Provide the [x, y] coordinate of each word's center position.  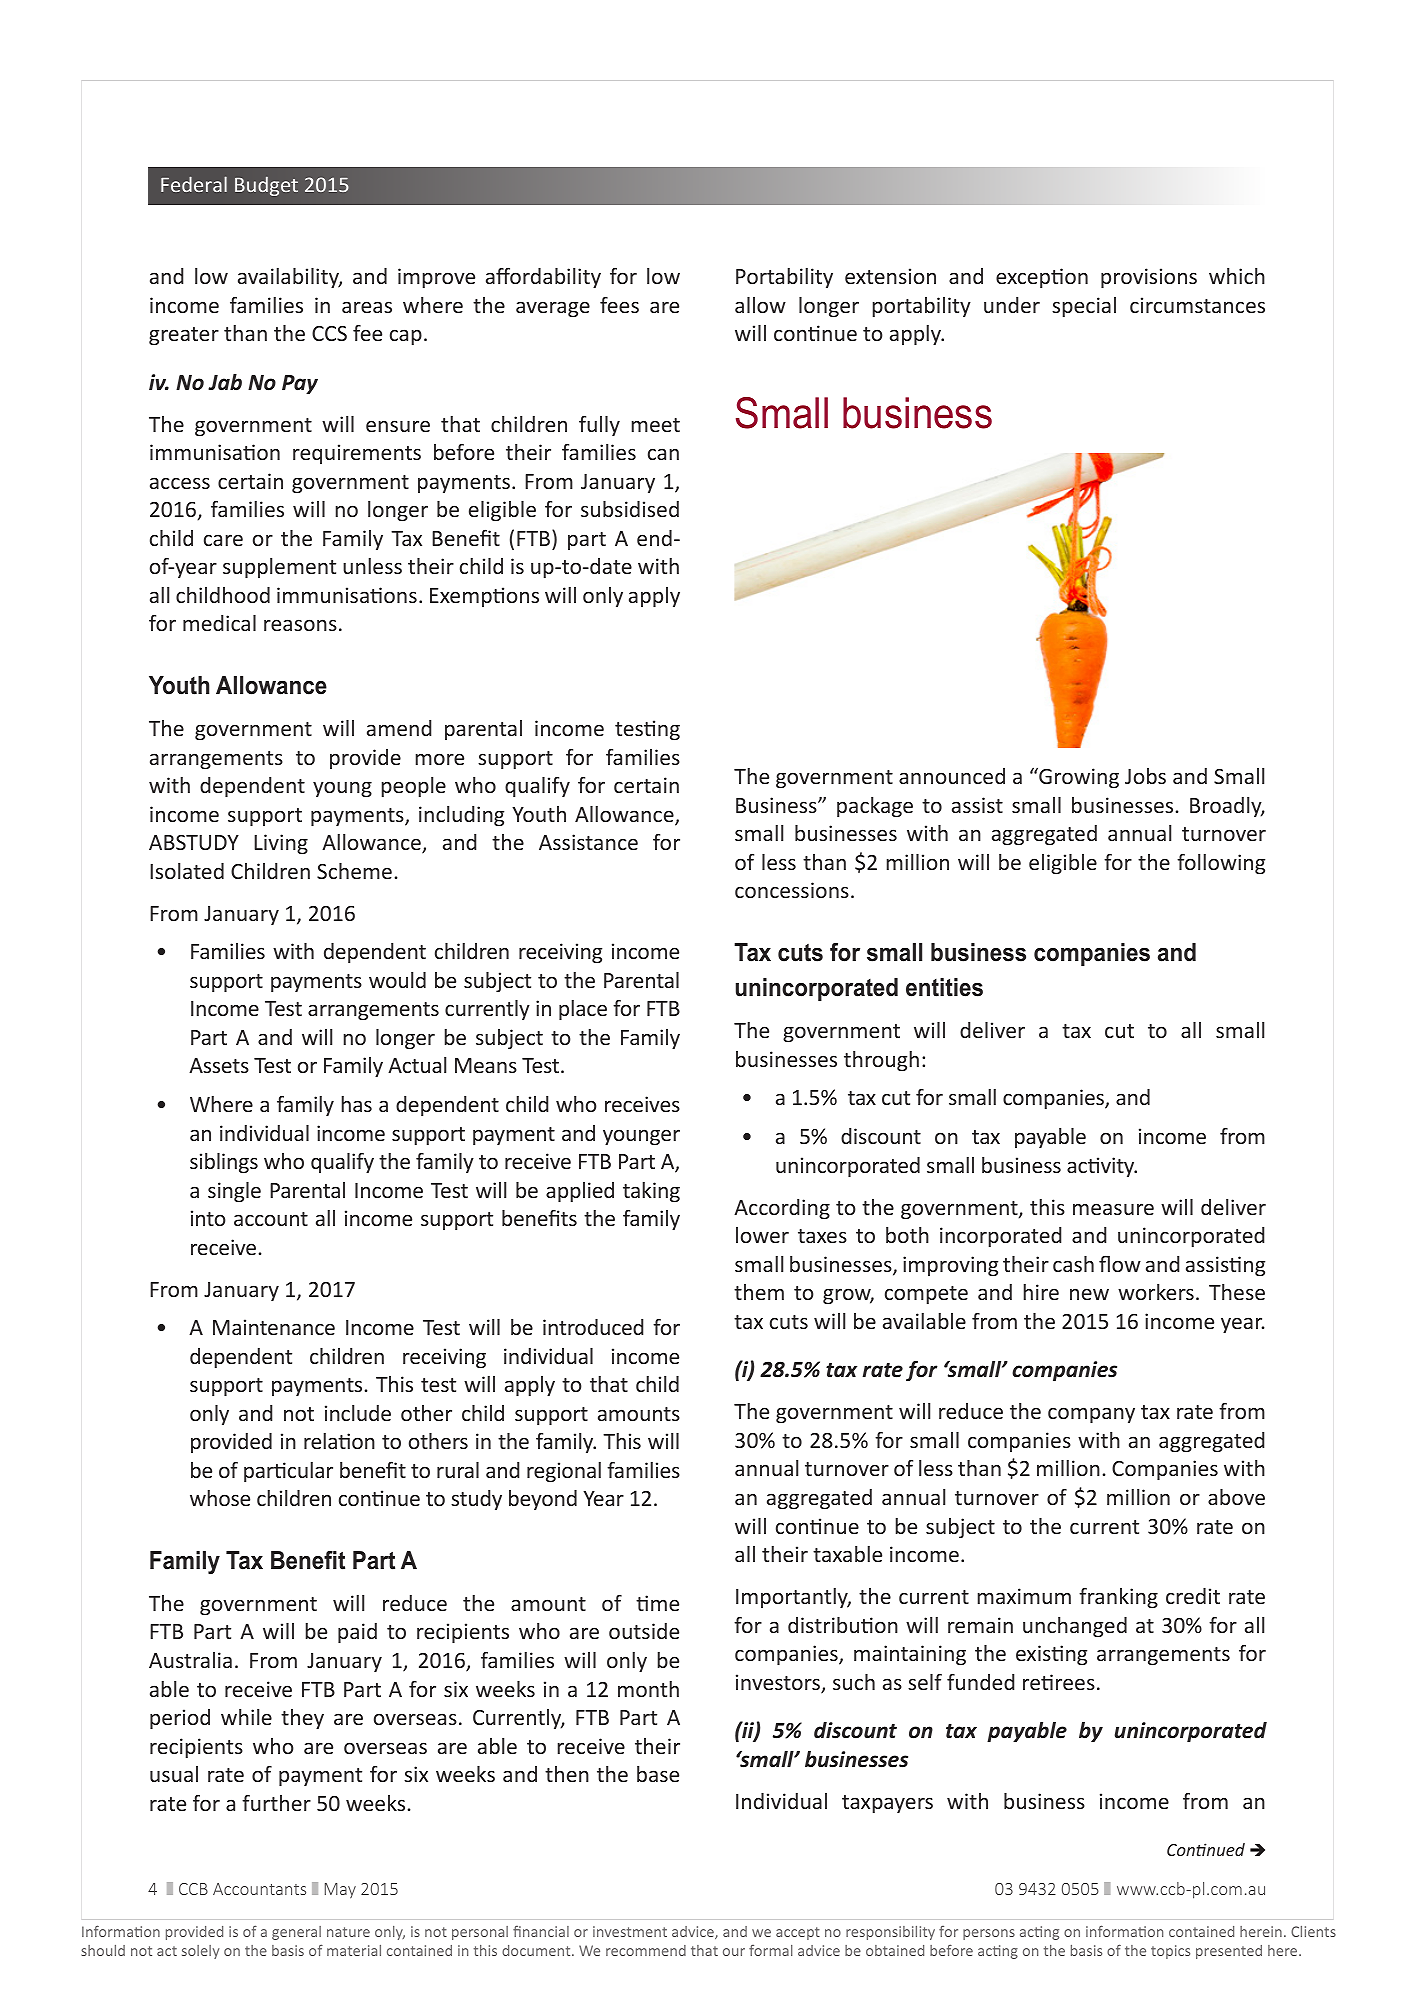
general [296, 1933]
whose [220, 1498]
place [583, 1010]
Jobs [1145, 776]
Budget [266, 186]
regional [564, 1472]
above [1236, 1497]
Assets [219, 1065]
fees [619, 305]
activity [1102, 1167]
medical [219, 623]
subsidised [630, 509]
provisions [1149, 278]
